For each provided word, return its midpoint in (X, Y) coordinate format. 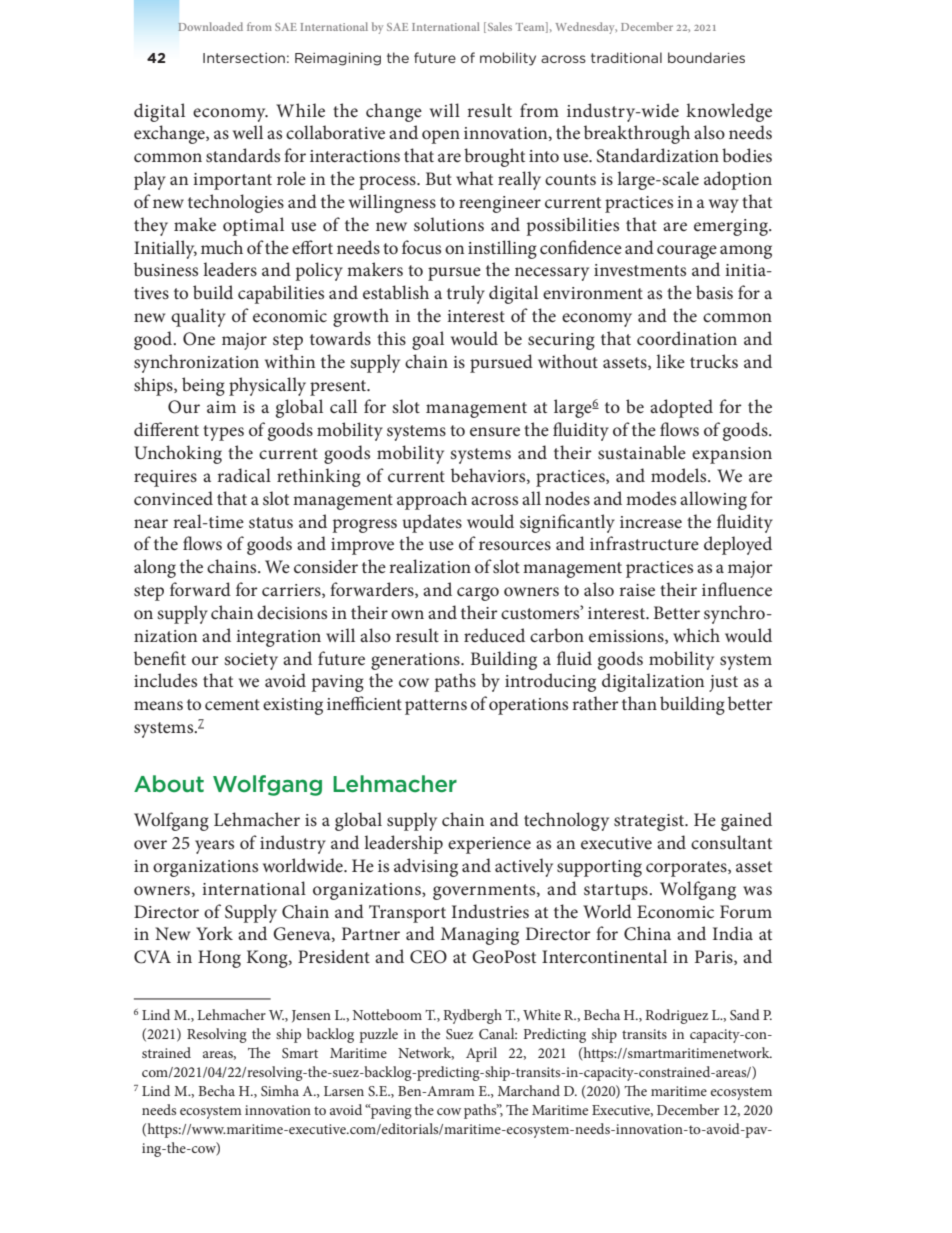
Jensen (311, 1016)
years (214, 847)
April (481, 1054)
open (441, 137)
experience (489, 845)
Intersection (244, 58)
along (155, 568)
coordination (687, 338)
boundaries (706, 57)
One (199, 339)
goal (428, 340)
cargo (478, 594)
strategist (650, 822)
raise (637, 590)
